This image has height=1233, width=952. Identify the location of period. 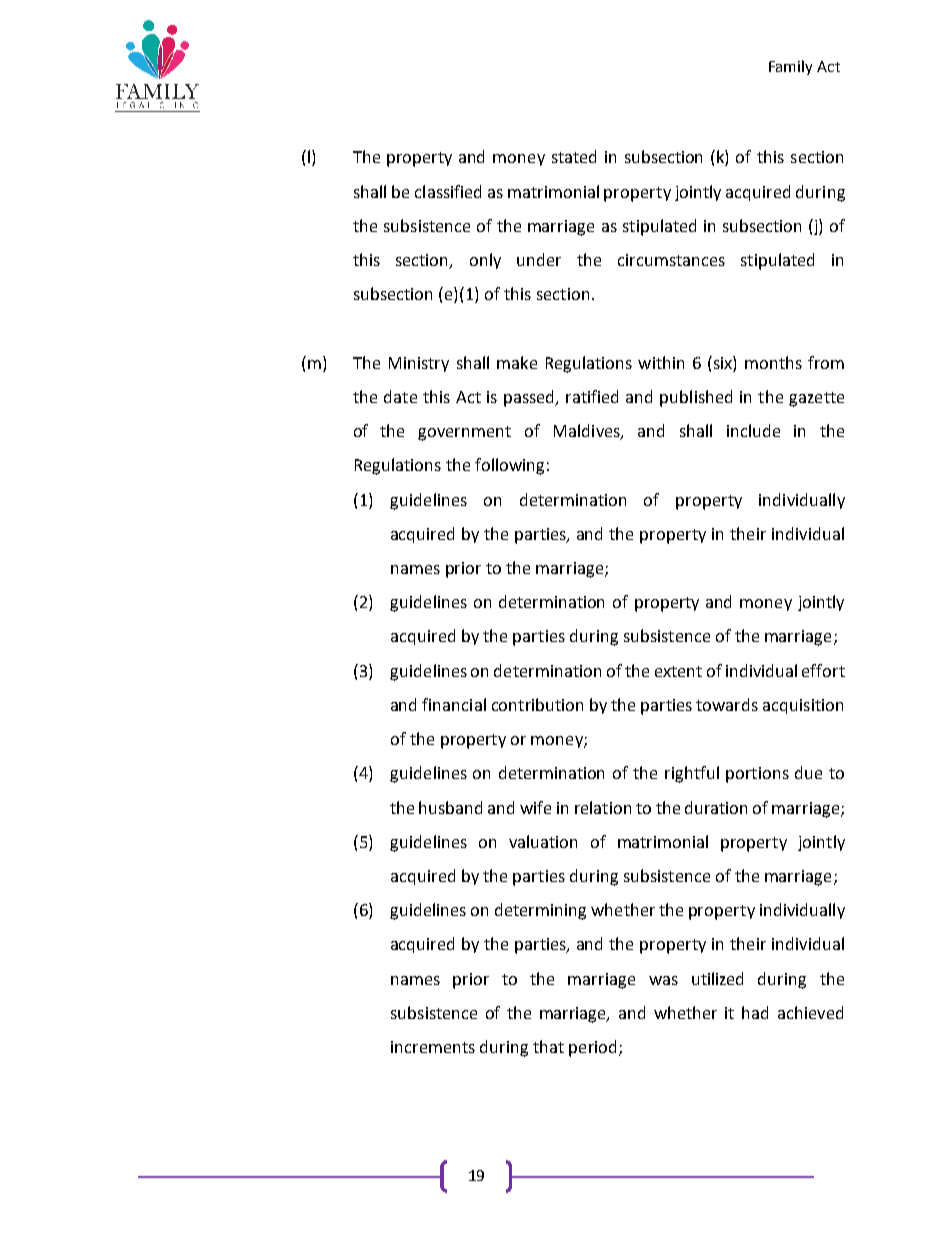
(594, 1048).
